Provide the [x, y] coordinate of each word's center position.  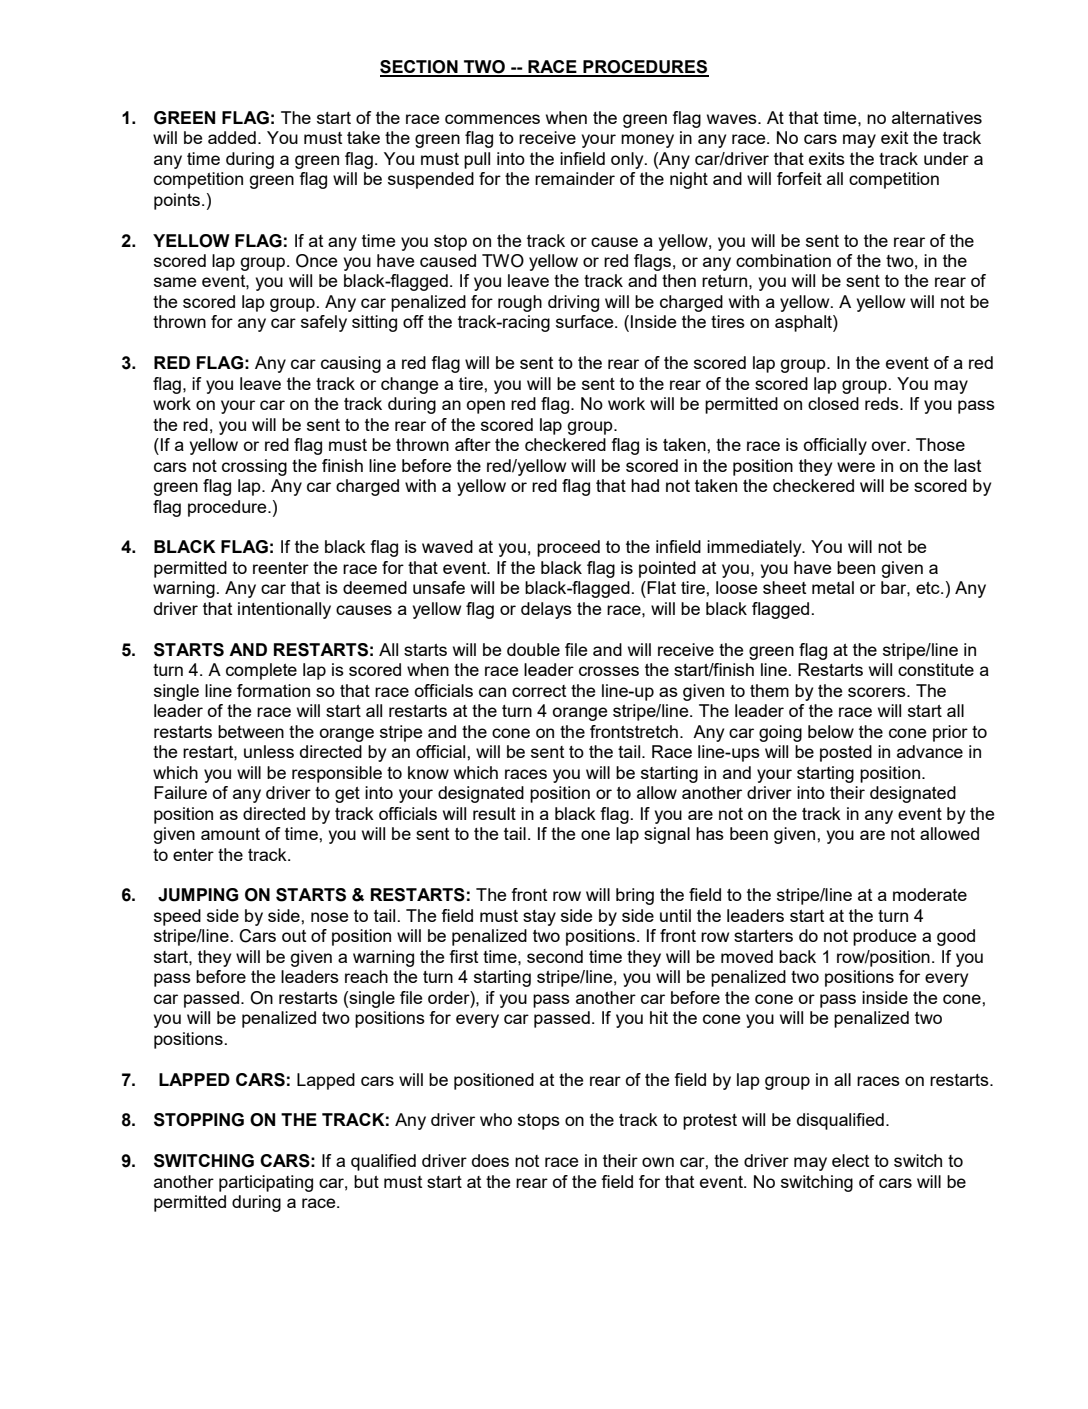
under [946, 158]
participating [266, 1183]
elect [850, 1160]
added [232, 137]
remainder [575, 178]
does [490, 1160]
